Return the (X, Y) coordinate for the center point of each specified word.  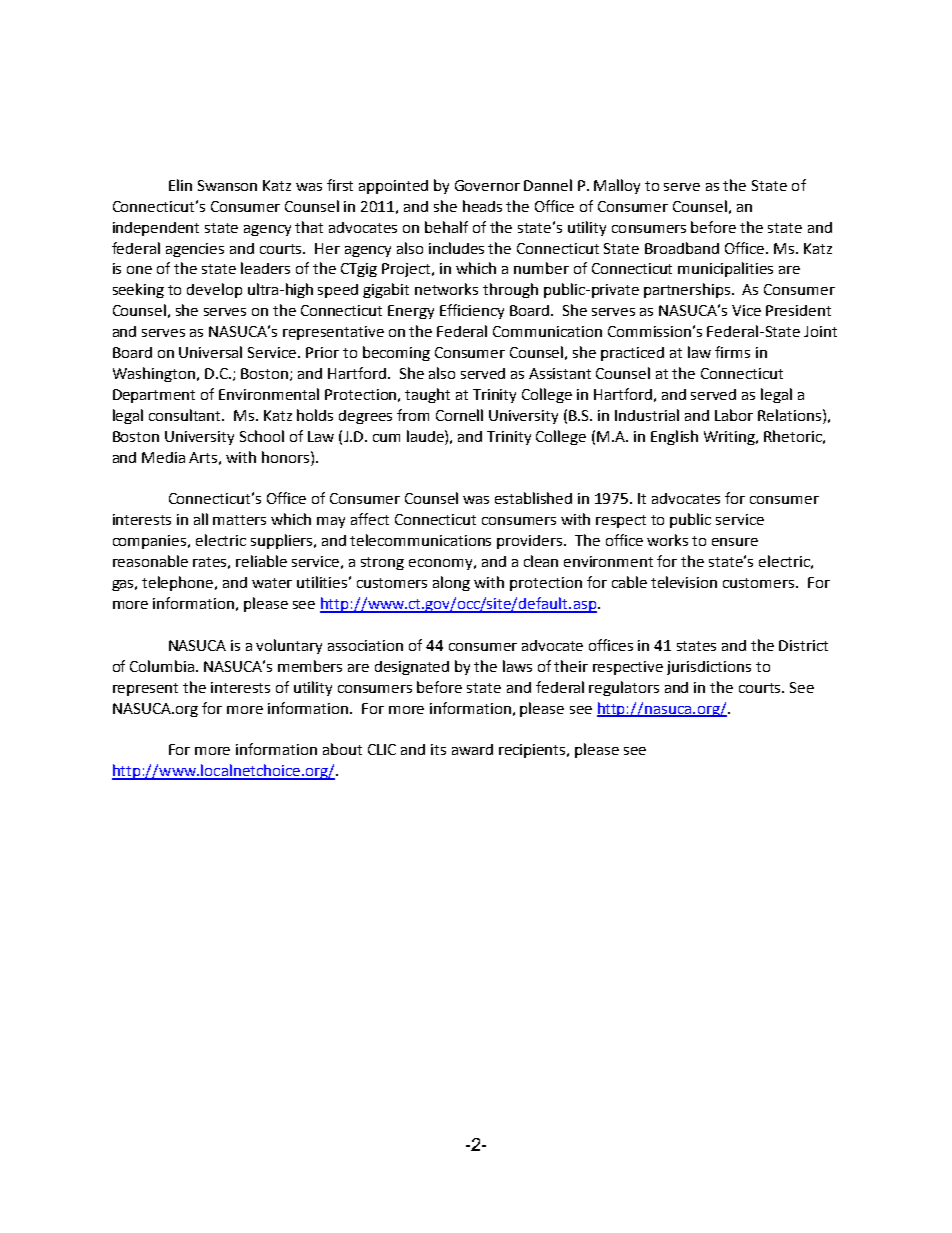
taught (427, 395)
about (342, 749)
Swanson (227, 185)
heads (482, 206)
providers (531, 542)
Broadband (682, 248)
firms (732, 352)
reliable (261, 561)
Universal (210, 352)
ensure (735, 542)
